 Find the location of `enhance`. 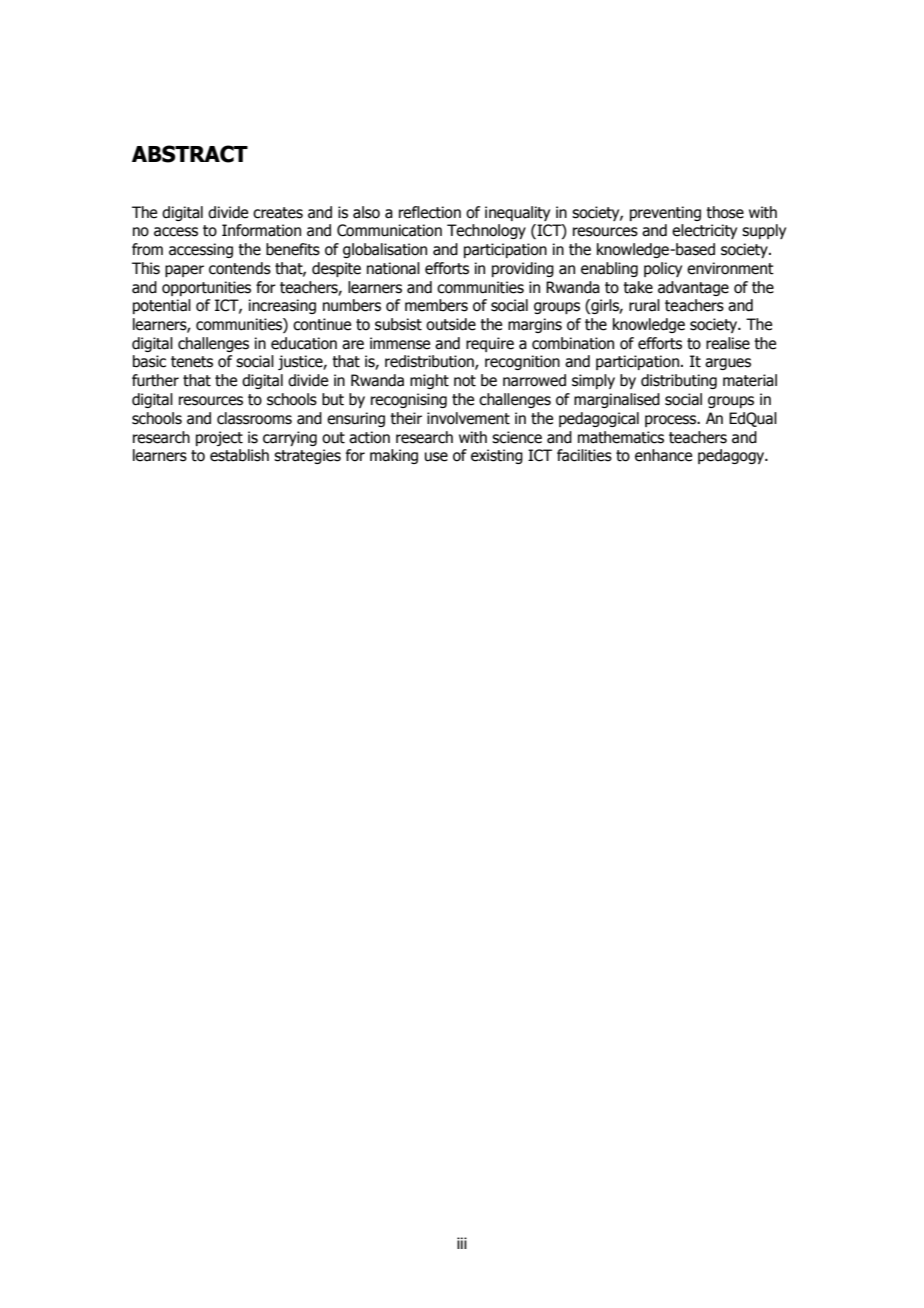

enhance is located at coordinates (663, 455).
